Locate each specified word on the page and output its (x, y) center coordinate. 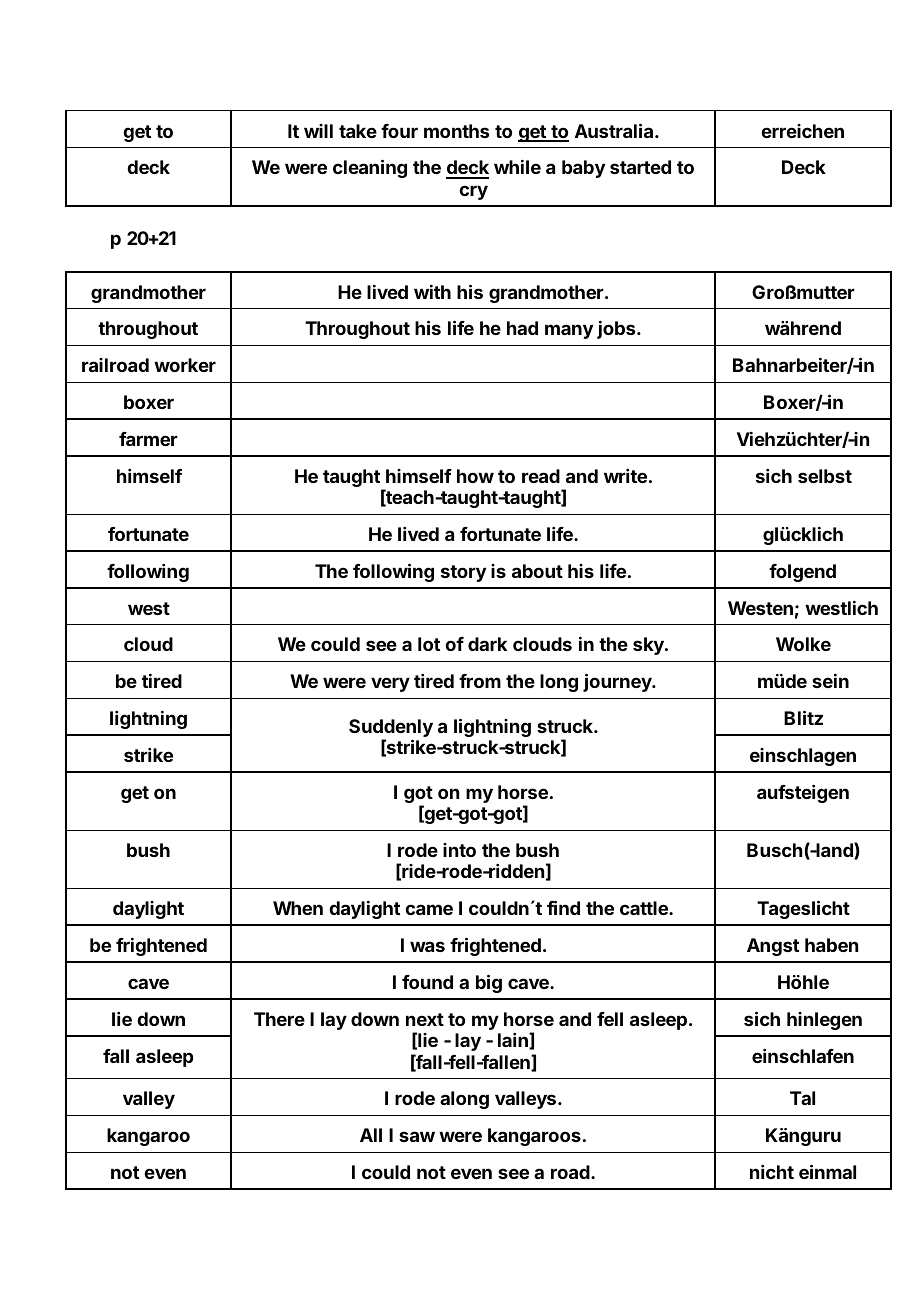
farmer (148, 439)
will (318, 131)
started (640, 167)
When (298, 908)
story (463, 573)
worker (185, 365)
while (517, 167)
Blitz (803, 717)
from (480, 681)
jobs (617, 330)
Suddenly (391, 729)
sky (649, 646)
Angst (773, 947)
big (489, 983)
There (279, 1019)
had (522, 328)
